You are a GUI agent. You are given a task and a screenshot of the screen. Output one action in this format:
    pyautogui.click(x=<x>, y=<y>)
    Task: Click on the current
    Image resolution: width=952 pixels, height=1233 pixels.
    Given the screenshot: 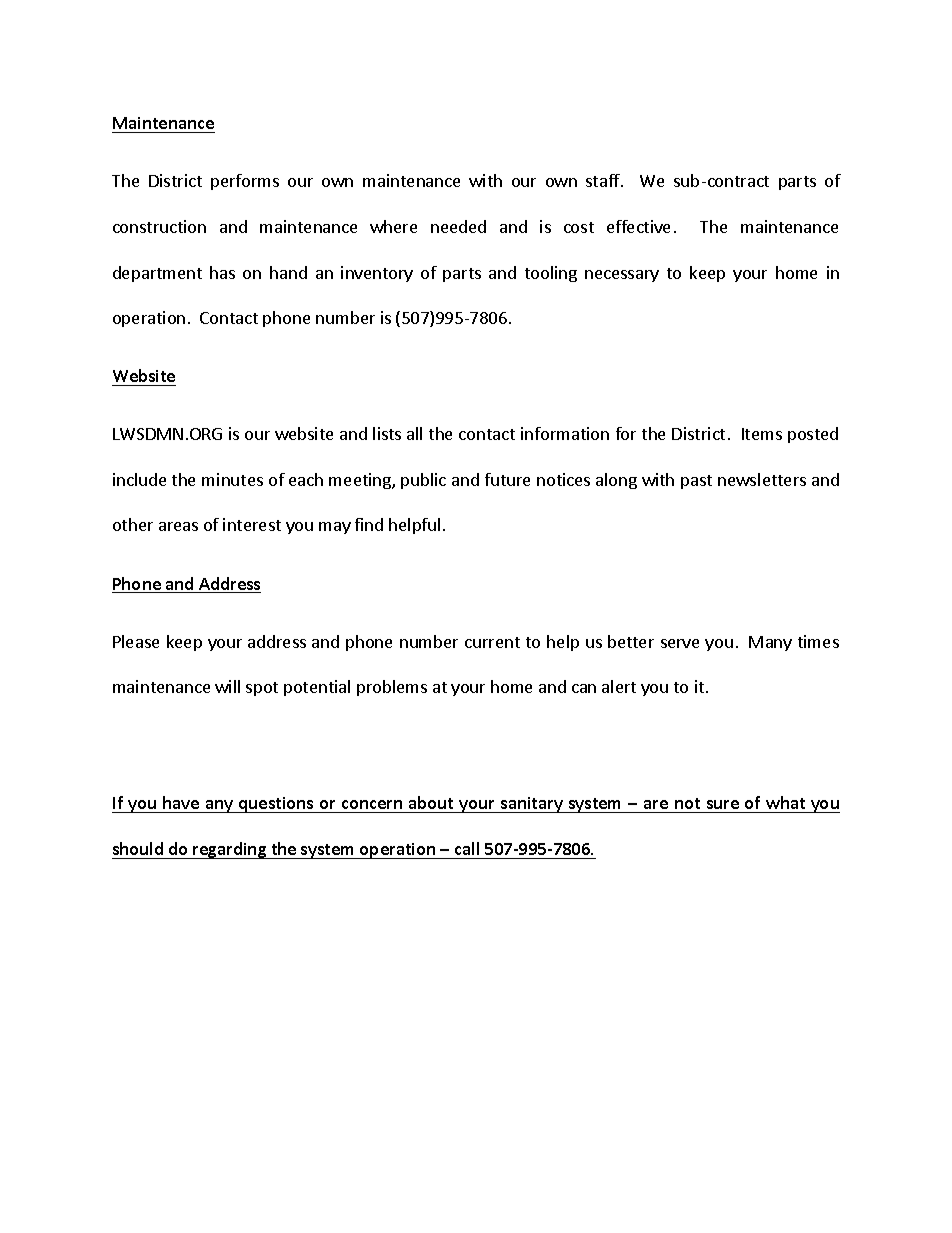 What is the action you would take?
    pyautogui.click(x=492, y=642)
